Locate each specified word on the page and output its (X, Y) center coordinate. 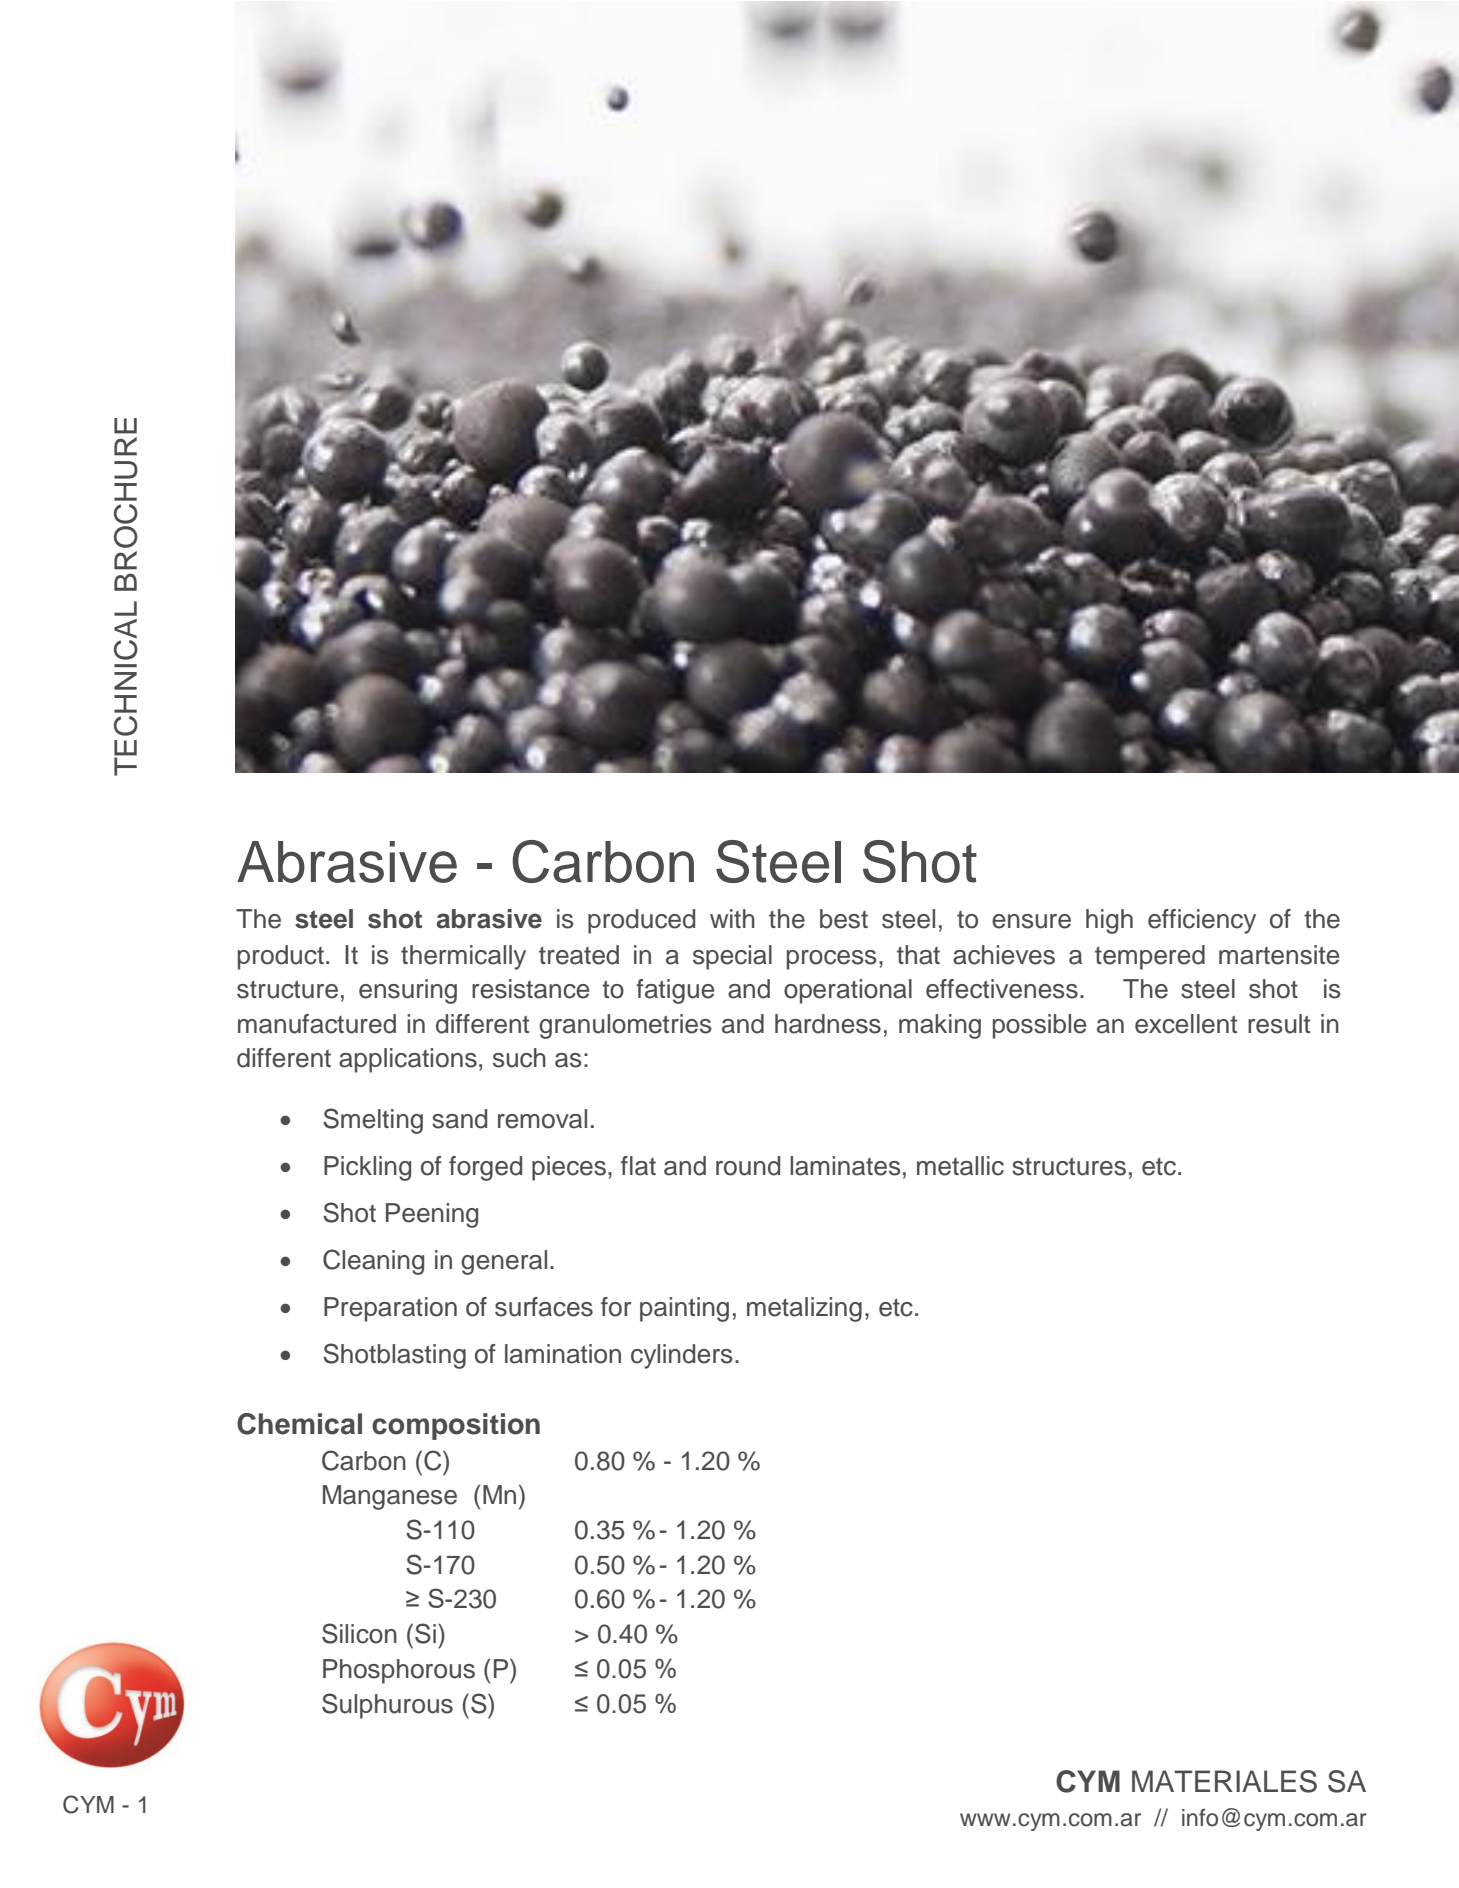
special (732, 957)
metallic (960, 1166)
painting (684, 1309)
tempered (1150, 957)
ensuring (408, 991)
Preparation (390, 1309)
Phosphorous (399, 1671)
